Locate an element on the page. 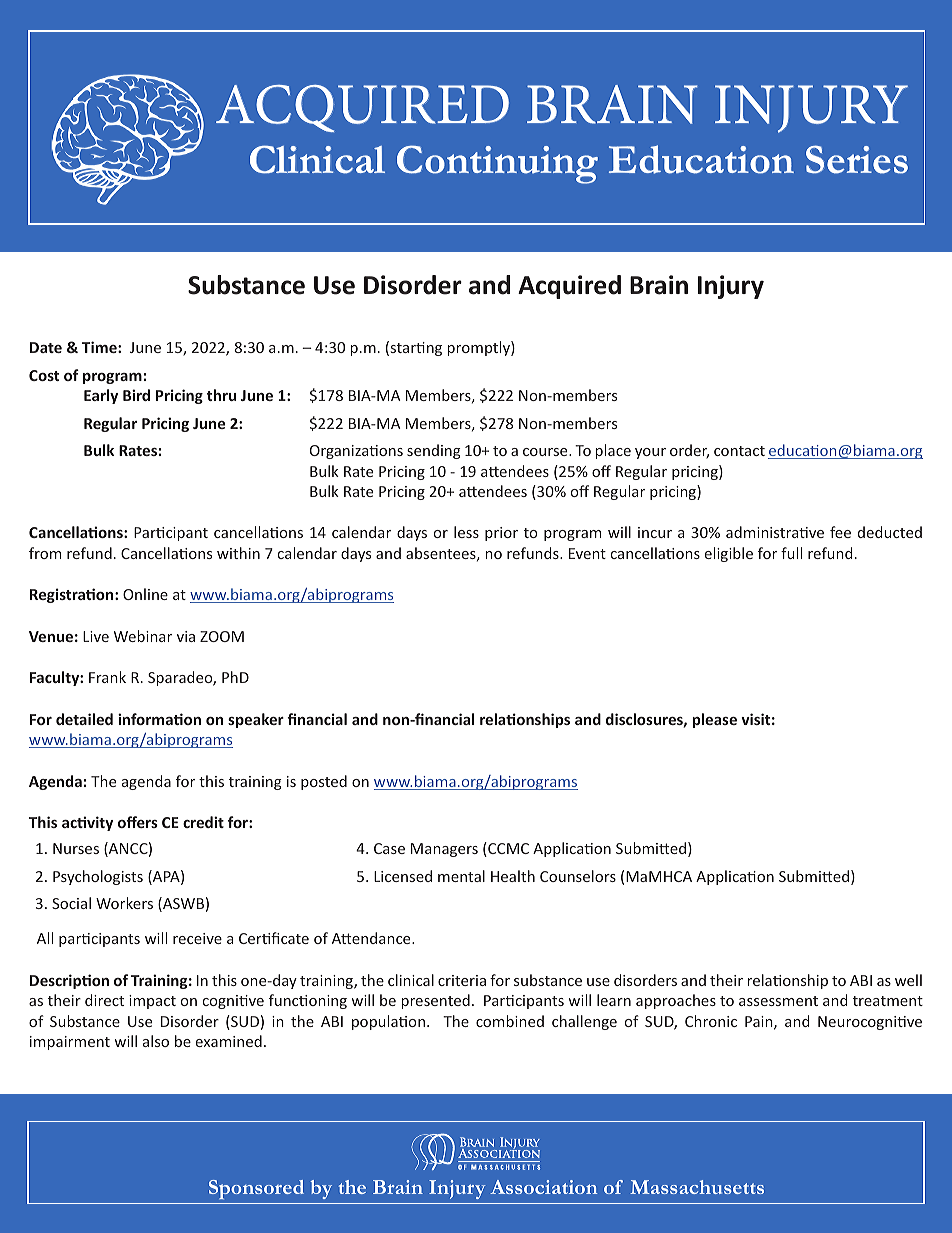 This image has height=1233, width=952. less is located at coordinates (466, 532).
